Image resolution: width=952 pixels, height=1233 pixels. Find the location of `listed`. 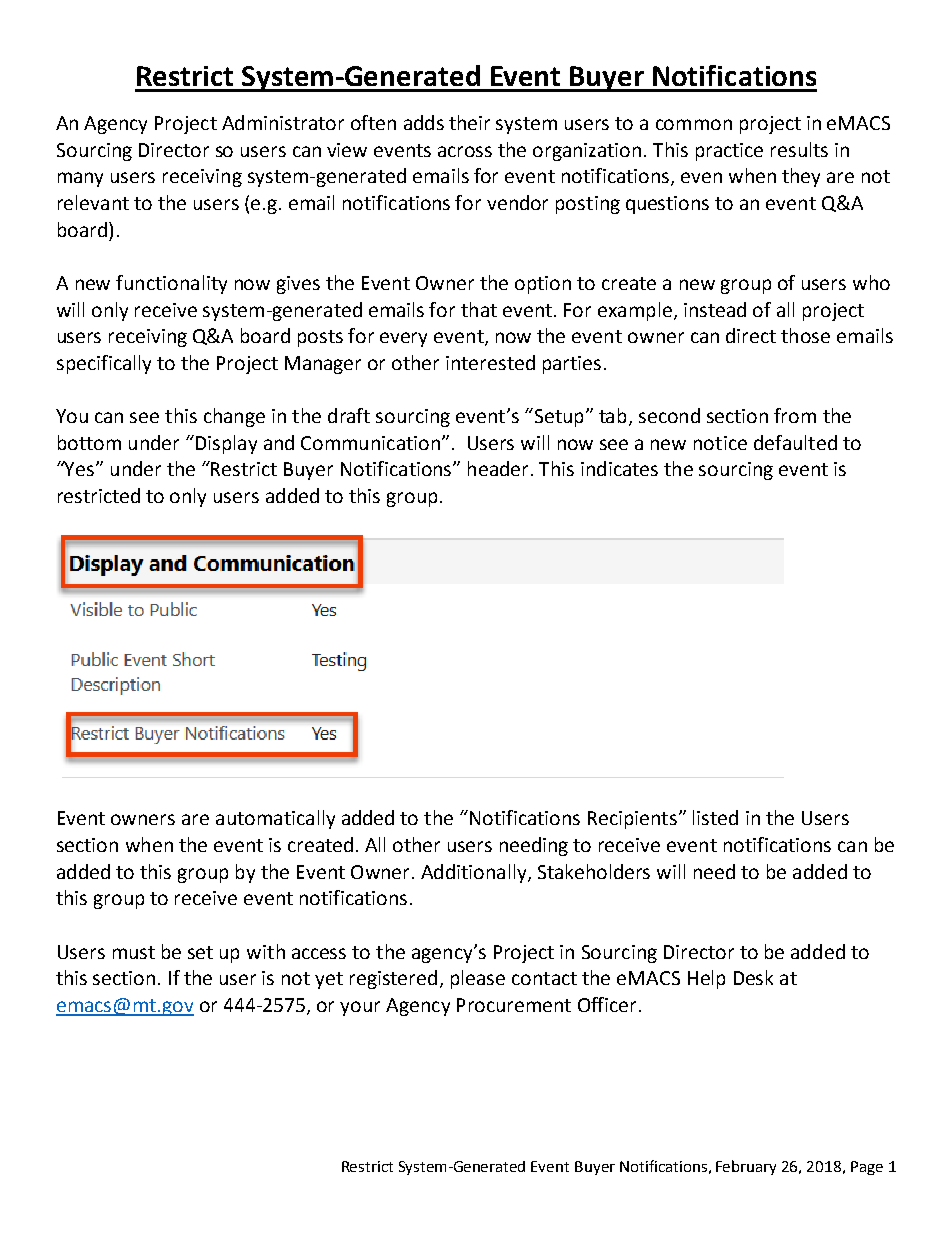

listed is located at coordinates (715, 817).
